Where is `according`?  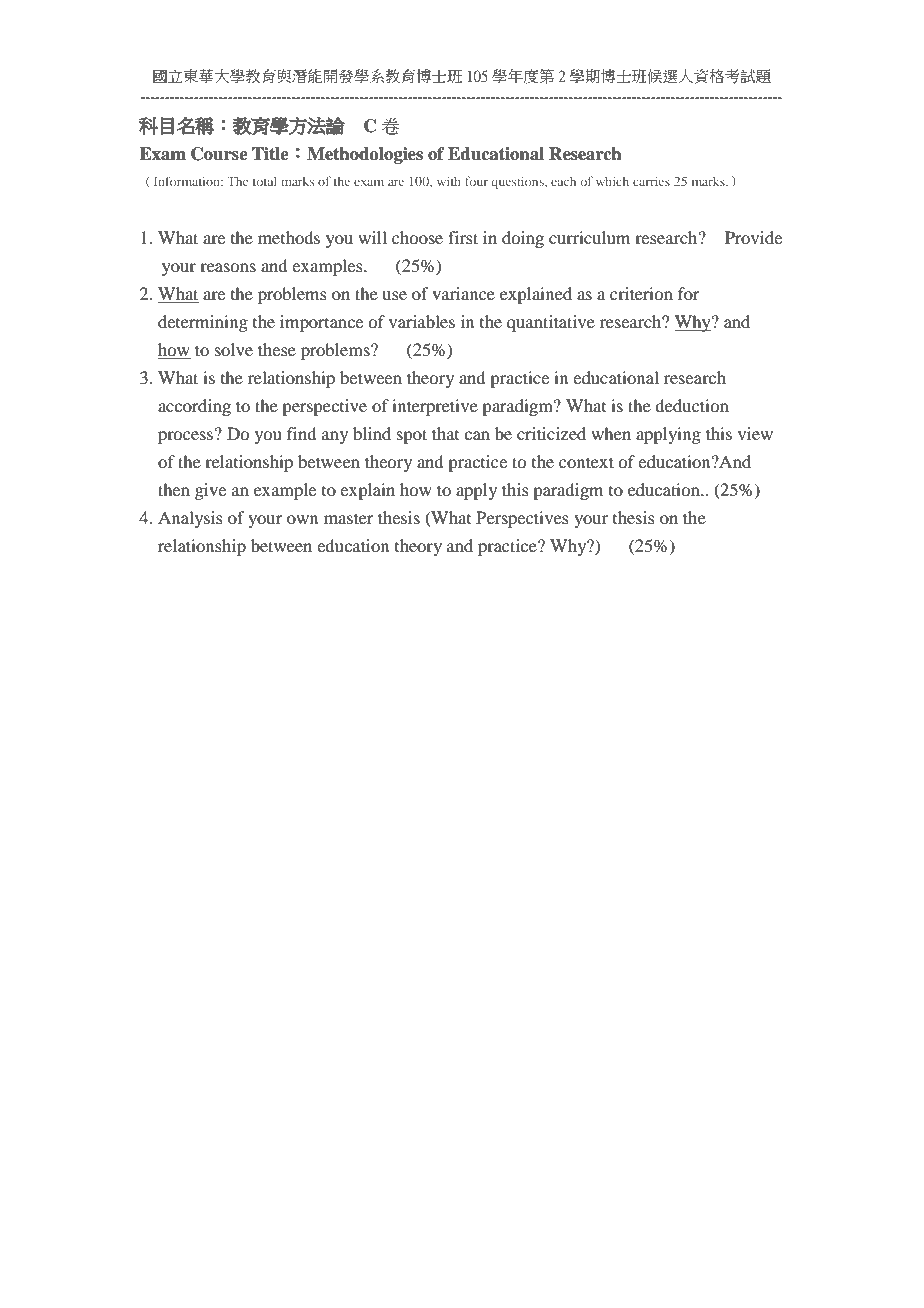
according is located at coordinates (194, 407).
